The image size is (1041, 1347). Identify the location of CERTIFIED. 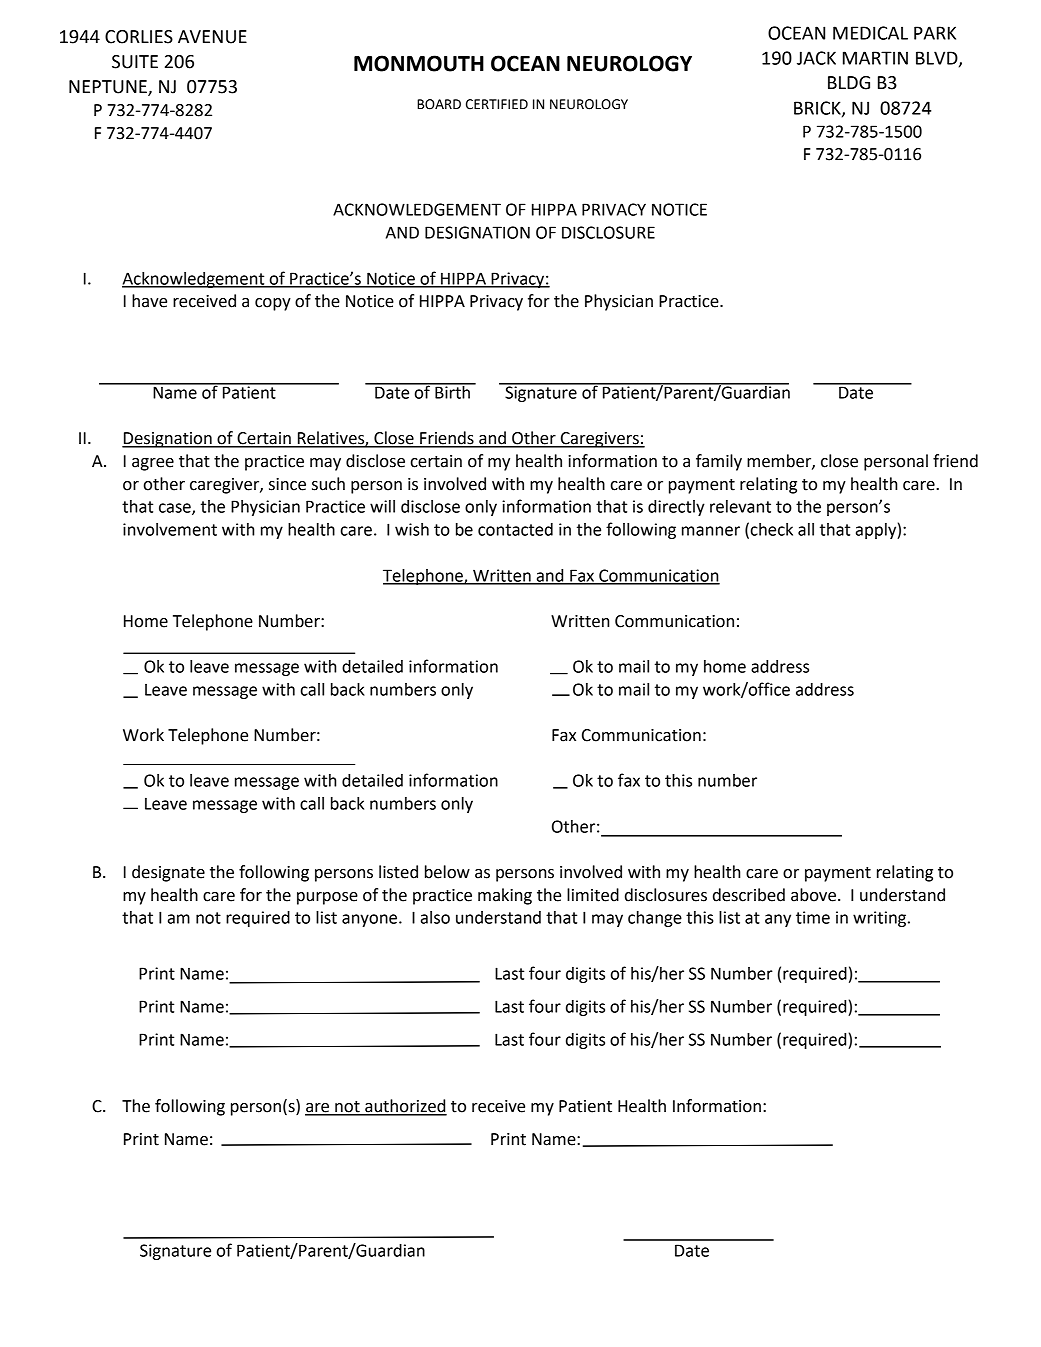
(497, 104).
